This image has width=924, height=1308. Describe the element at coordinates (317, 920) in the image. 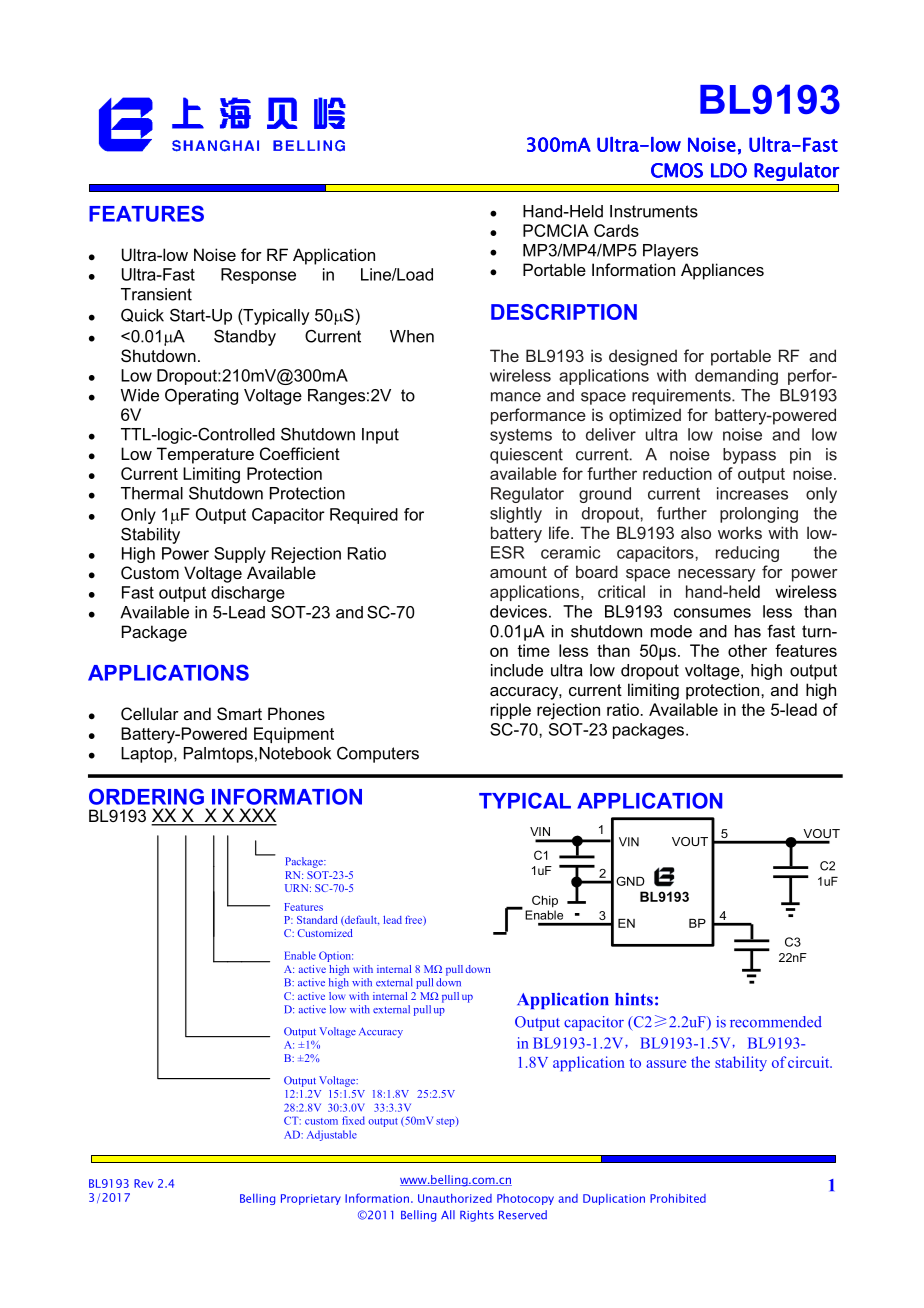

I see `Standard` at that location.
